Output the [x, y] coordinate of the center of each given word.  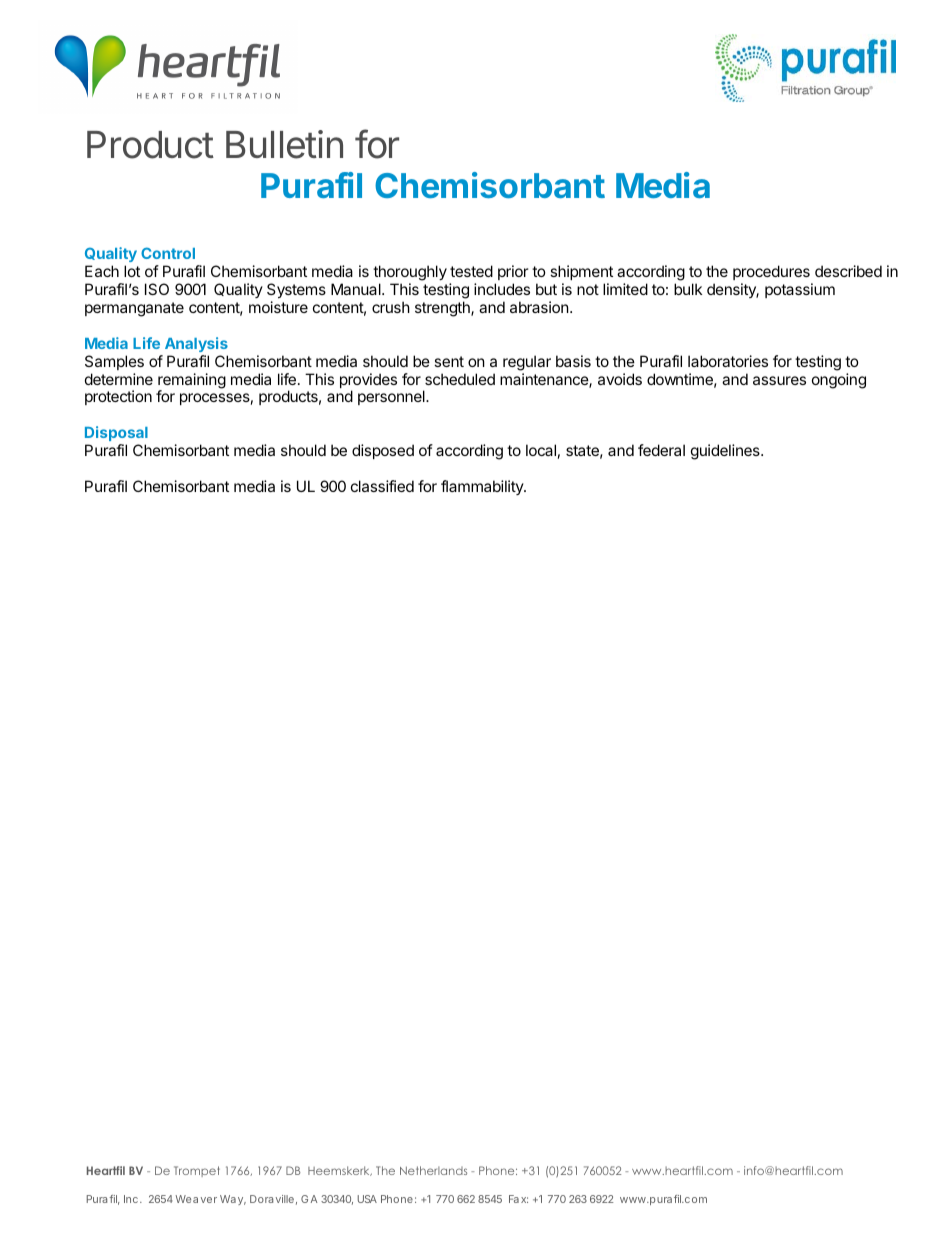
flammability [483, 487]
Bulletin [284, 144]
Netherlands [433, 1170]
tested [471, 271]
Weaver [196, 1199]
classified [382, 486]
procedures [771, 272]
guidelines [726, 452]
